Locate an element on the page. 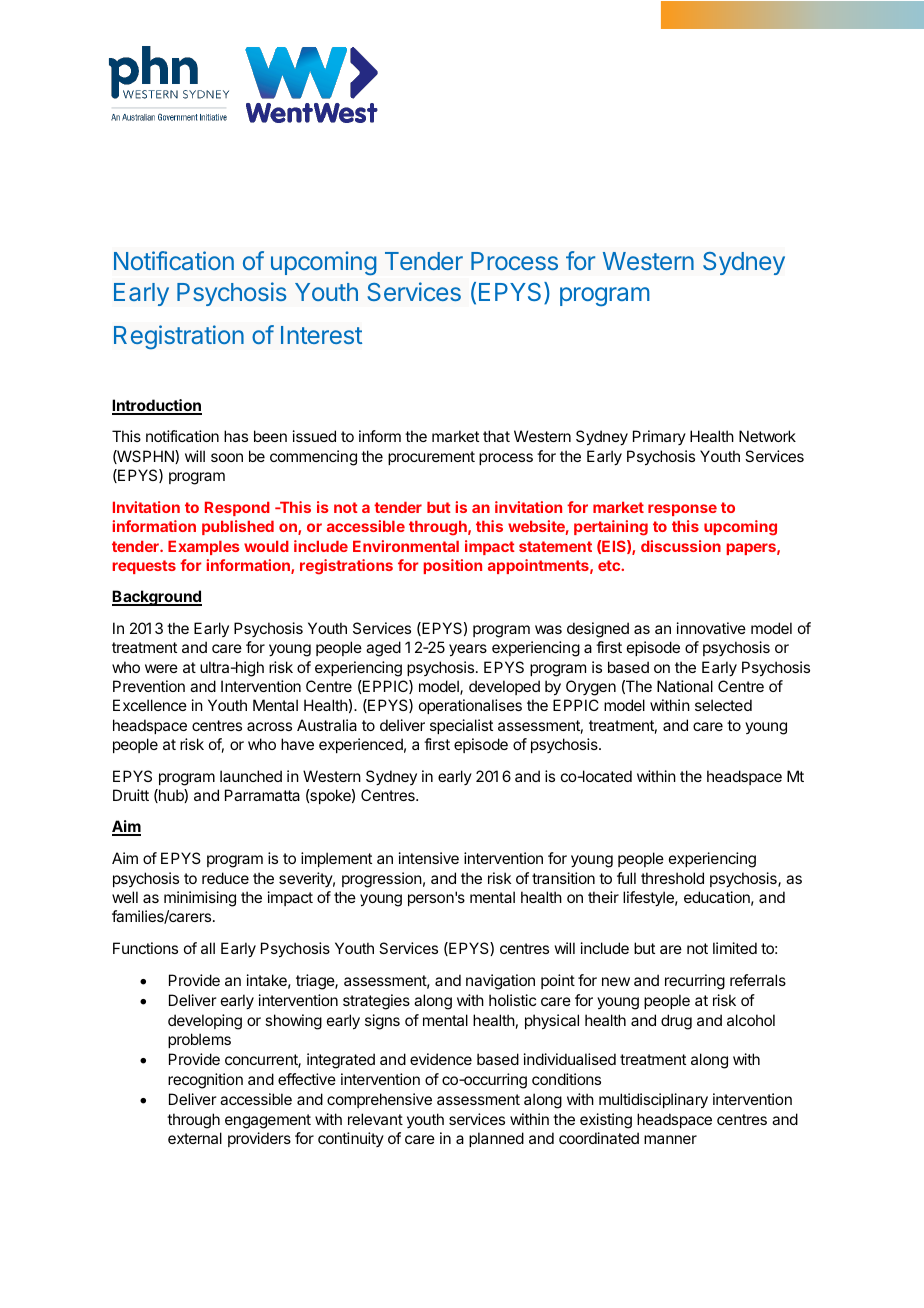 The height and width of the image is (1308, 924). Introduction is located at coordinates (157, 406).
